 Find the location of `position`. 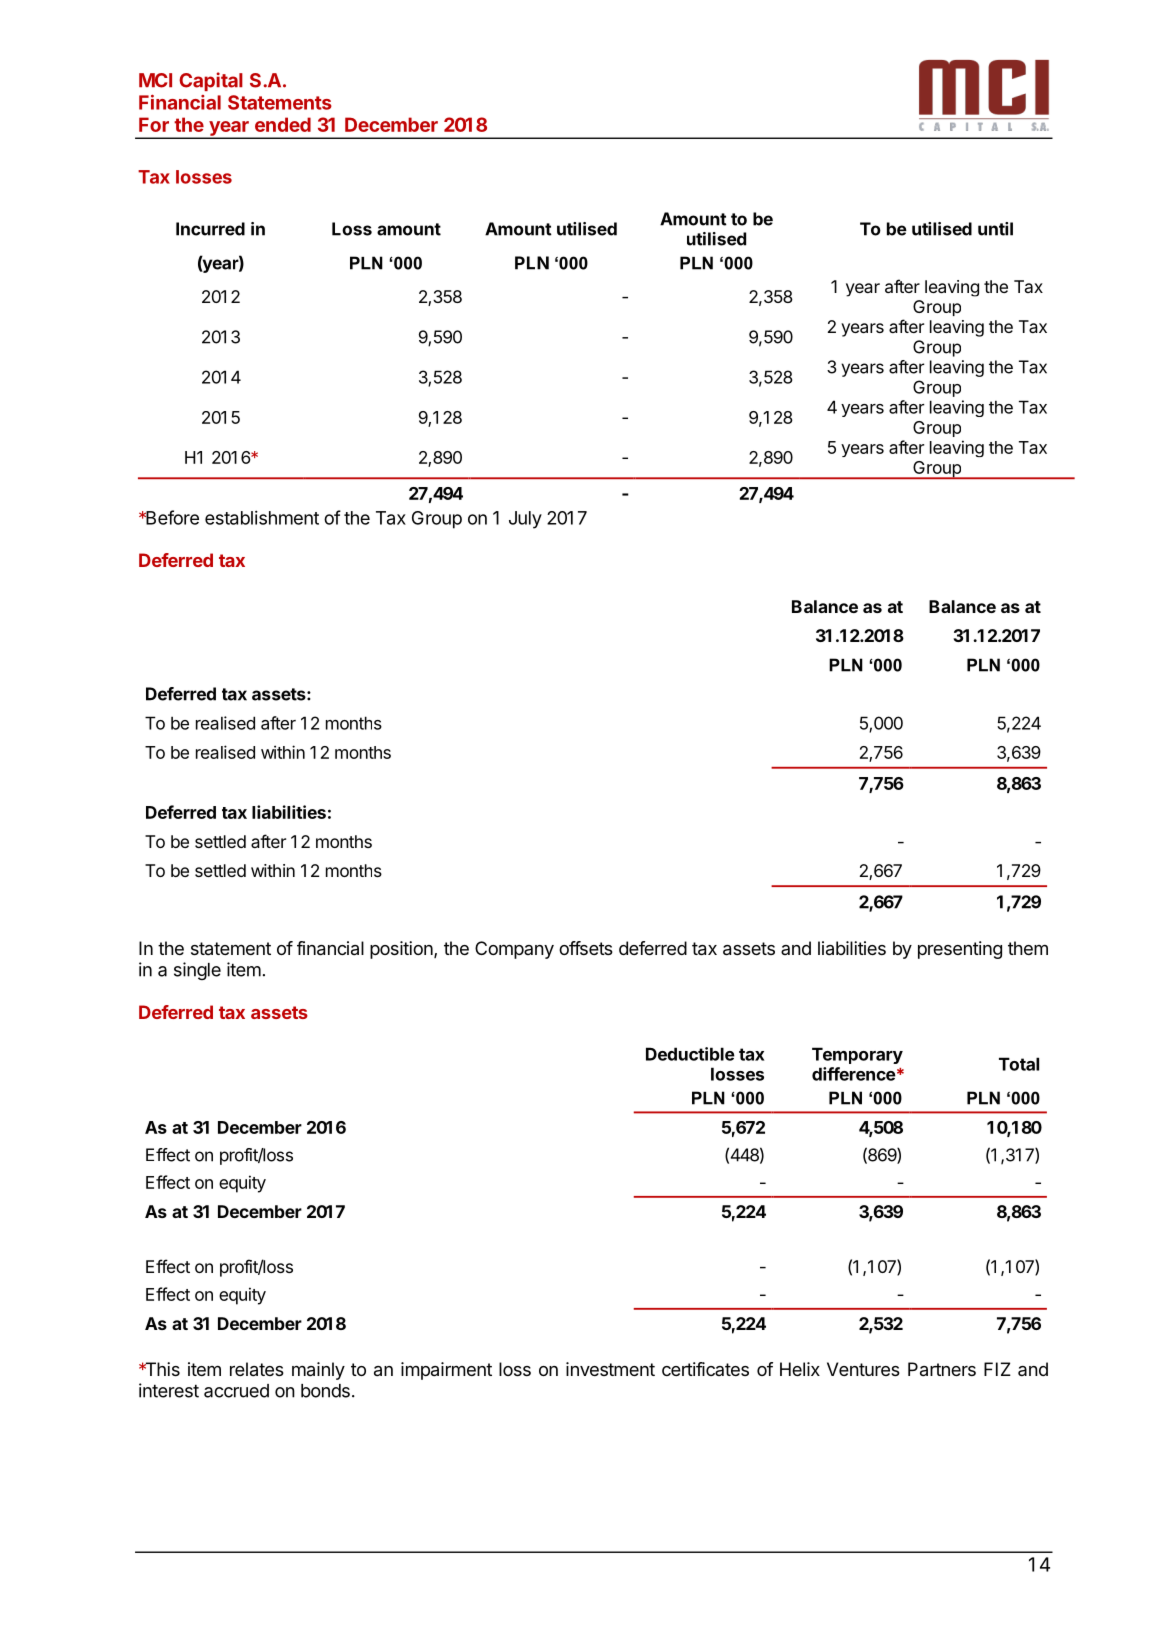

position is located at coordinates (401, 950).
